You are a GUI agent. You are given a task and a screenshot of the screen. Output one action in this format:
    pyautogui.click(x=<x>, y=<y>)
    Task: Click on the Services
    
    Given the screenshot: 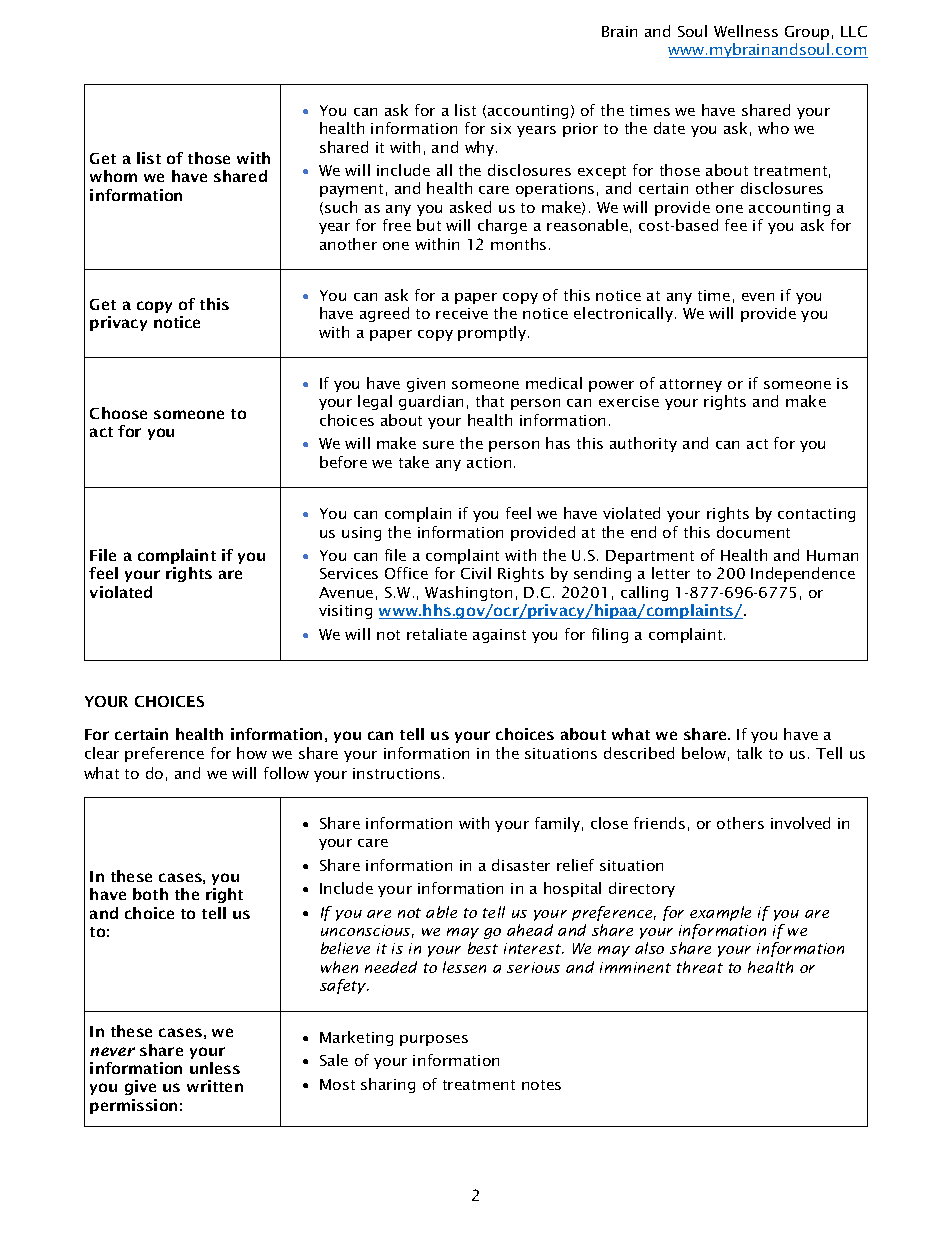 What is the action you would take?
    pyautogui.click(x=349, y=573)
